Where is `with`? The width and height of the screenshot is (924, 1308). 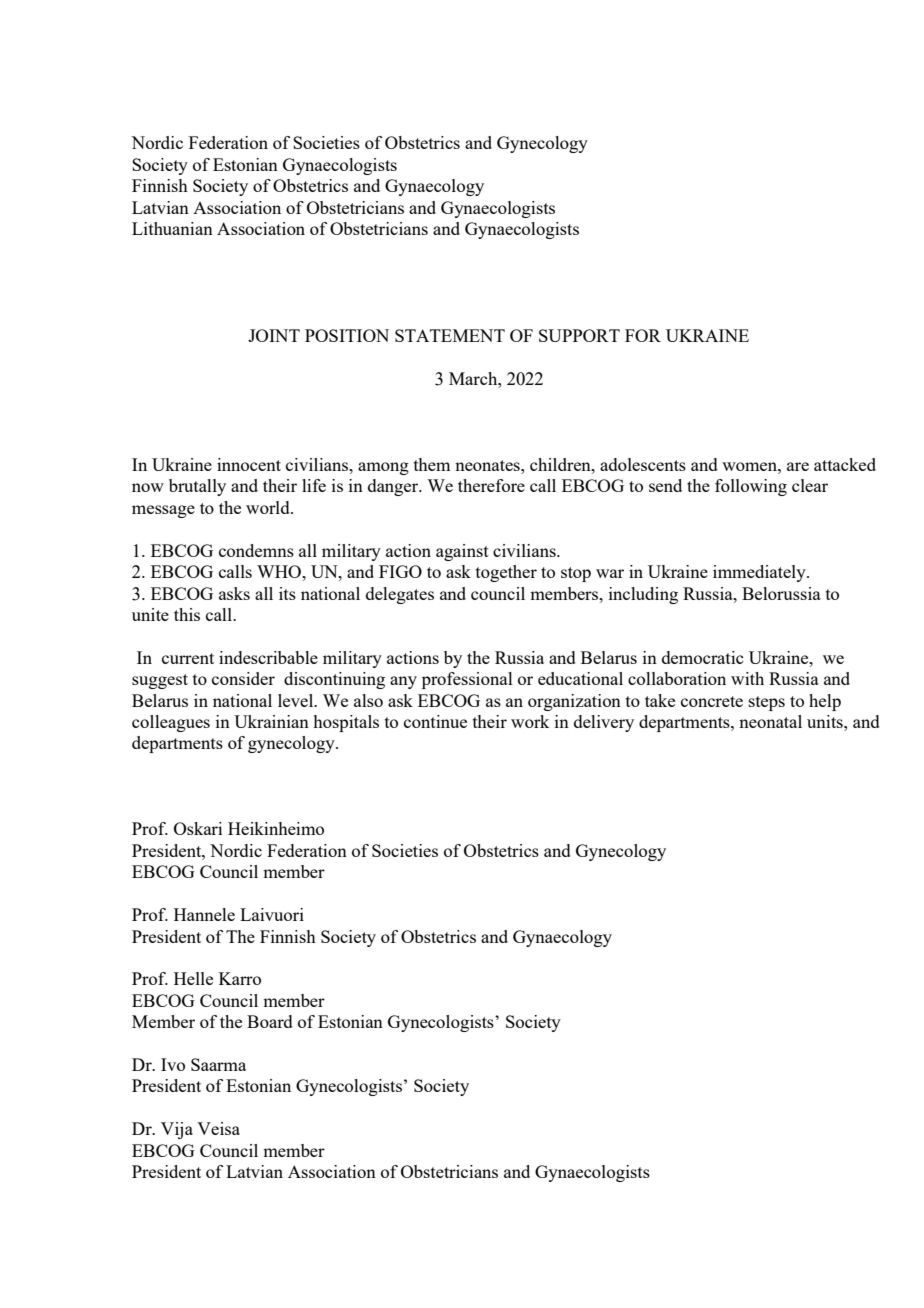 with is located at coordinates (747, 678).
